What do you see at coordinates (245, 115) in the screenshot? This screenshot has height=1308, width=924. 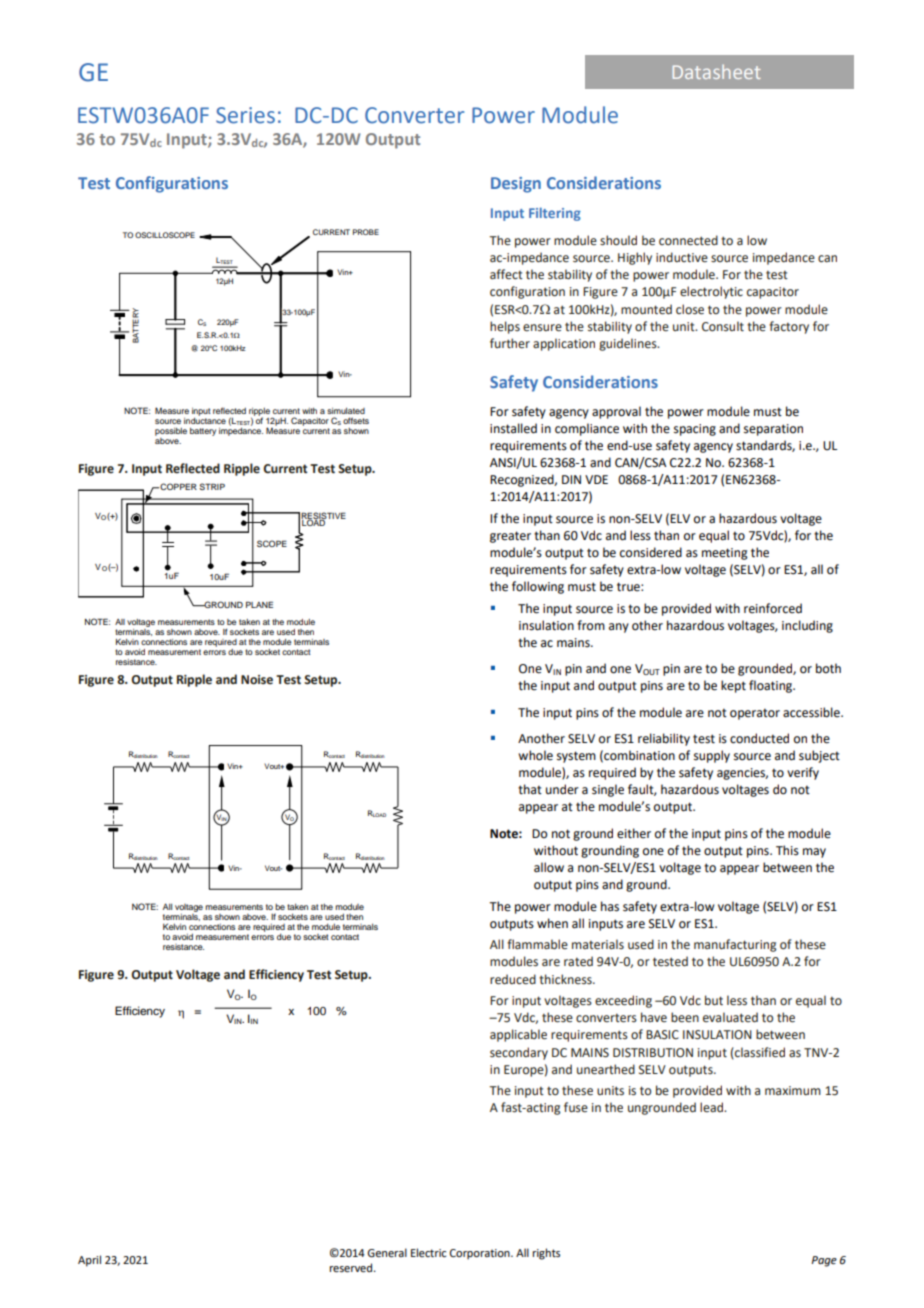 I see `Series` at bounding box center [245, 115].
